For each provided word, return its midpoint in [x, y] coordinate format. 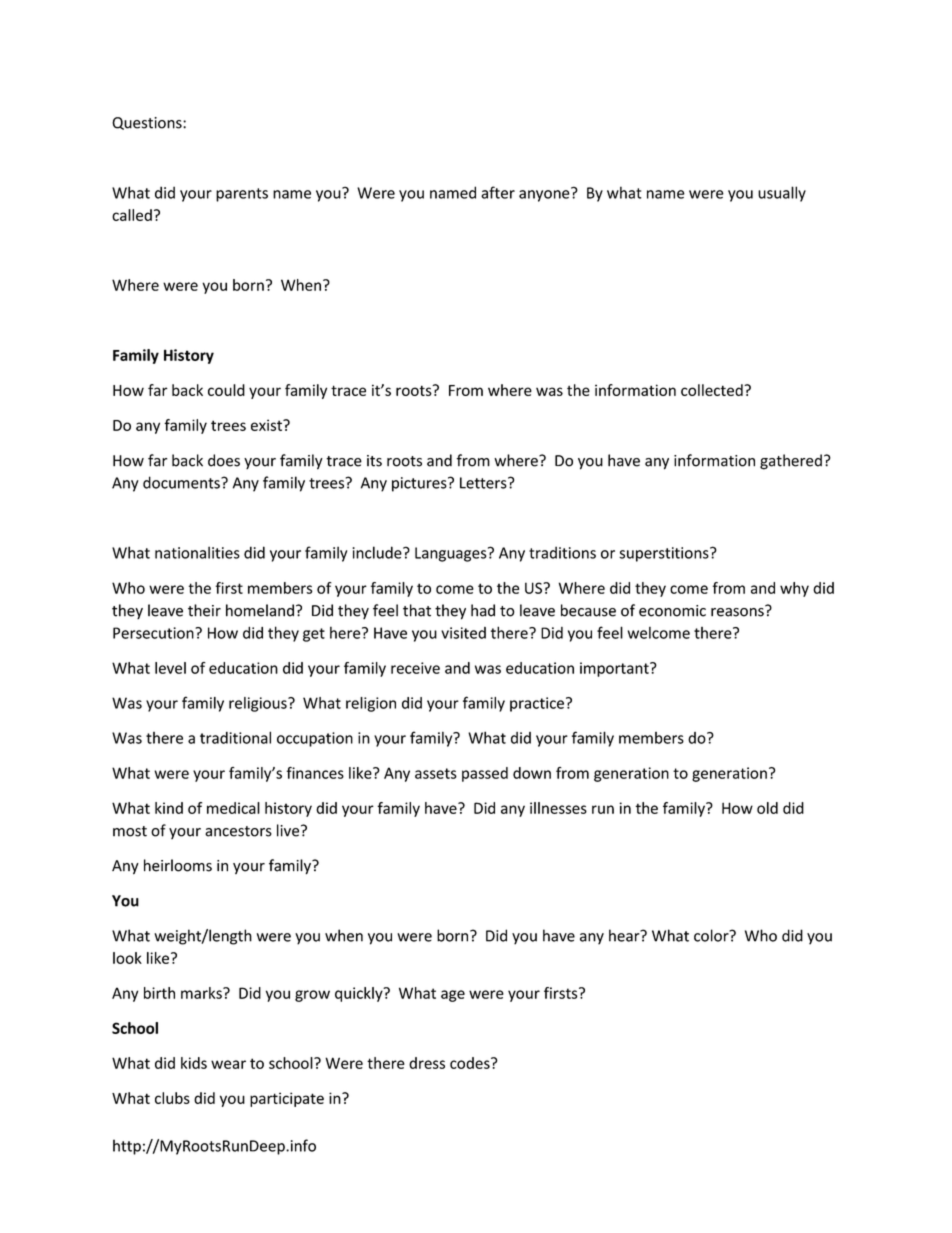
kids [194, 1063]
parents [242, 195]
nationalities [197, 552]
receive [415, 668]
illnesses [558, 808]
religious [259, 704]
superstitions [665, 554]
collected [713, 390]
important [615, 669]
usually [782, 194]
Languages [452, 554]
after [498, 192]
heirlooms [178, 865]
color [712, 935]
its [374, 461]
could [226, 390]
